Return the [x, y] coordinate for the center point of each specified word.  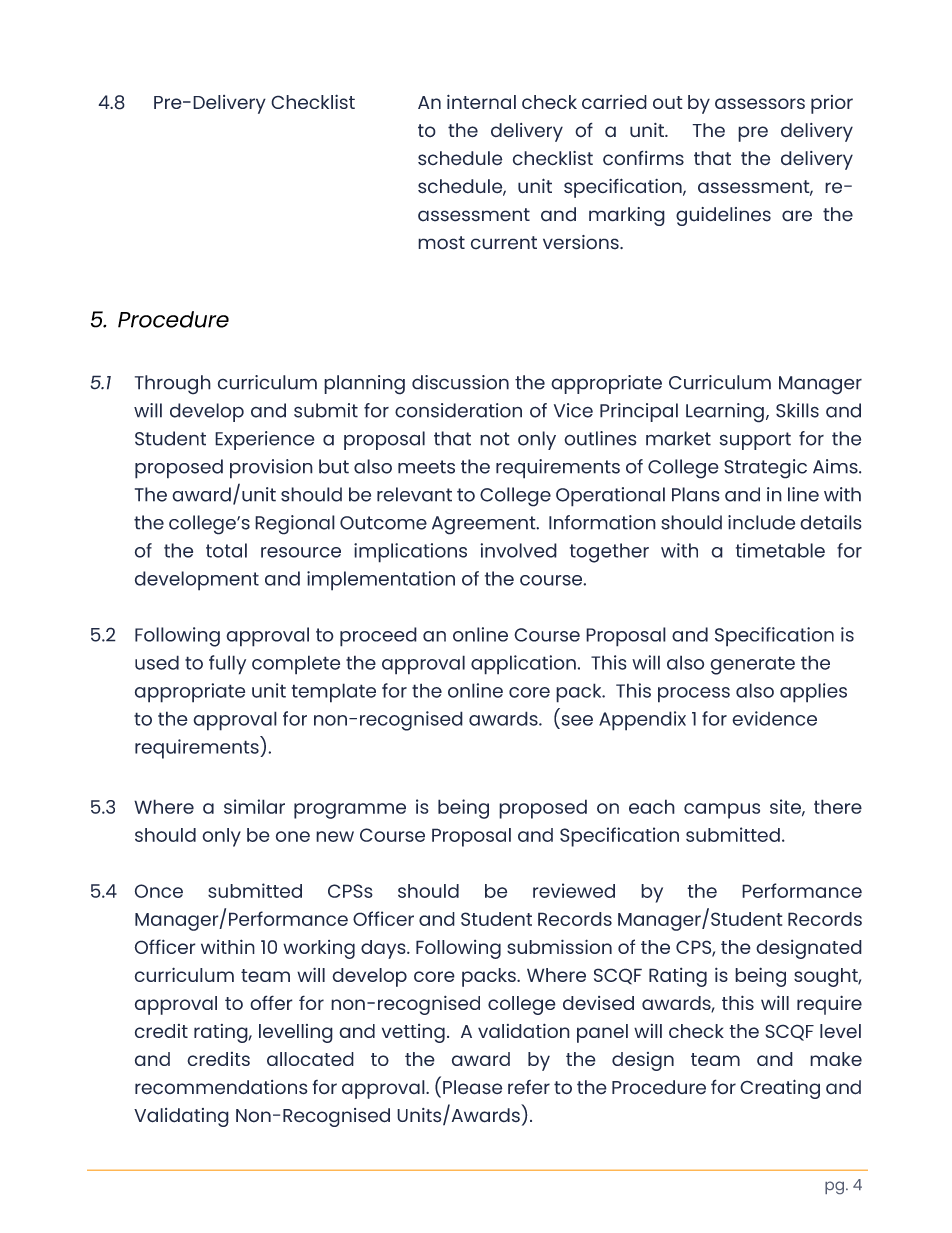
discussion [460, 382]
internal [481, 101]
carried [614, 102]
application [523, 665]
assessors [760, 103]
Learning [725, 413]
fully [227, 665]
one [293, 836]
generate [752, 665]
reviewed [574, 890]
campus [722, 811]
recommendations [221, 1087]
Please [473, 1087]
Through [173, 385]
